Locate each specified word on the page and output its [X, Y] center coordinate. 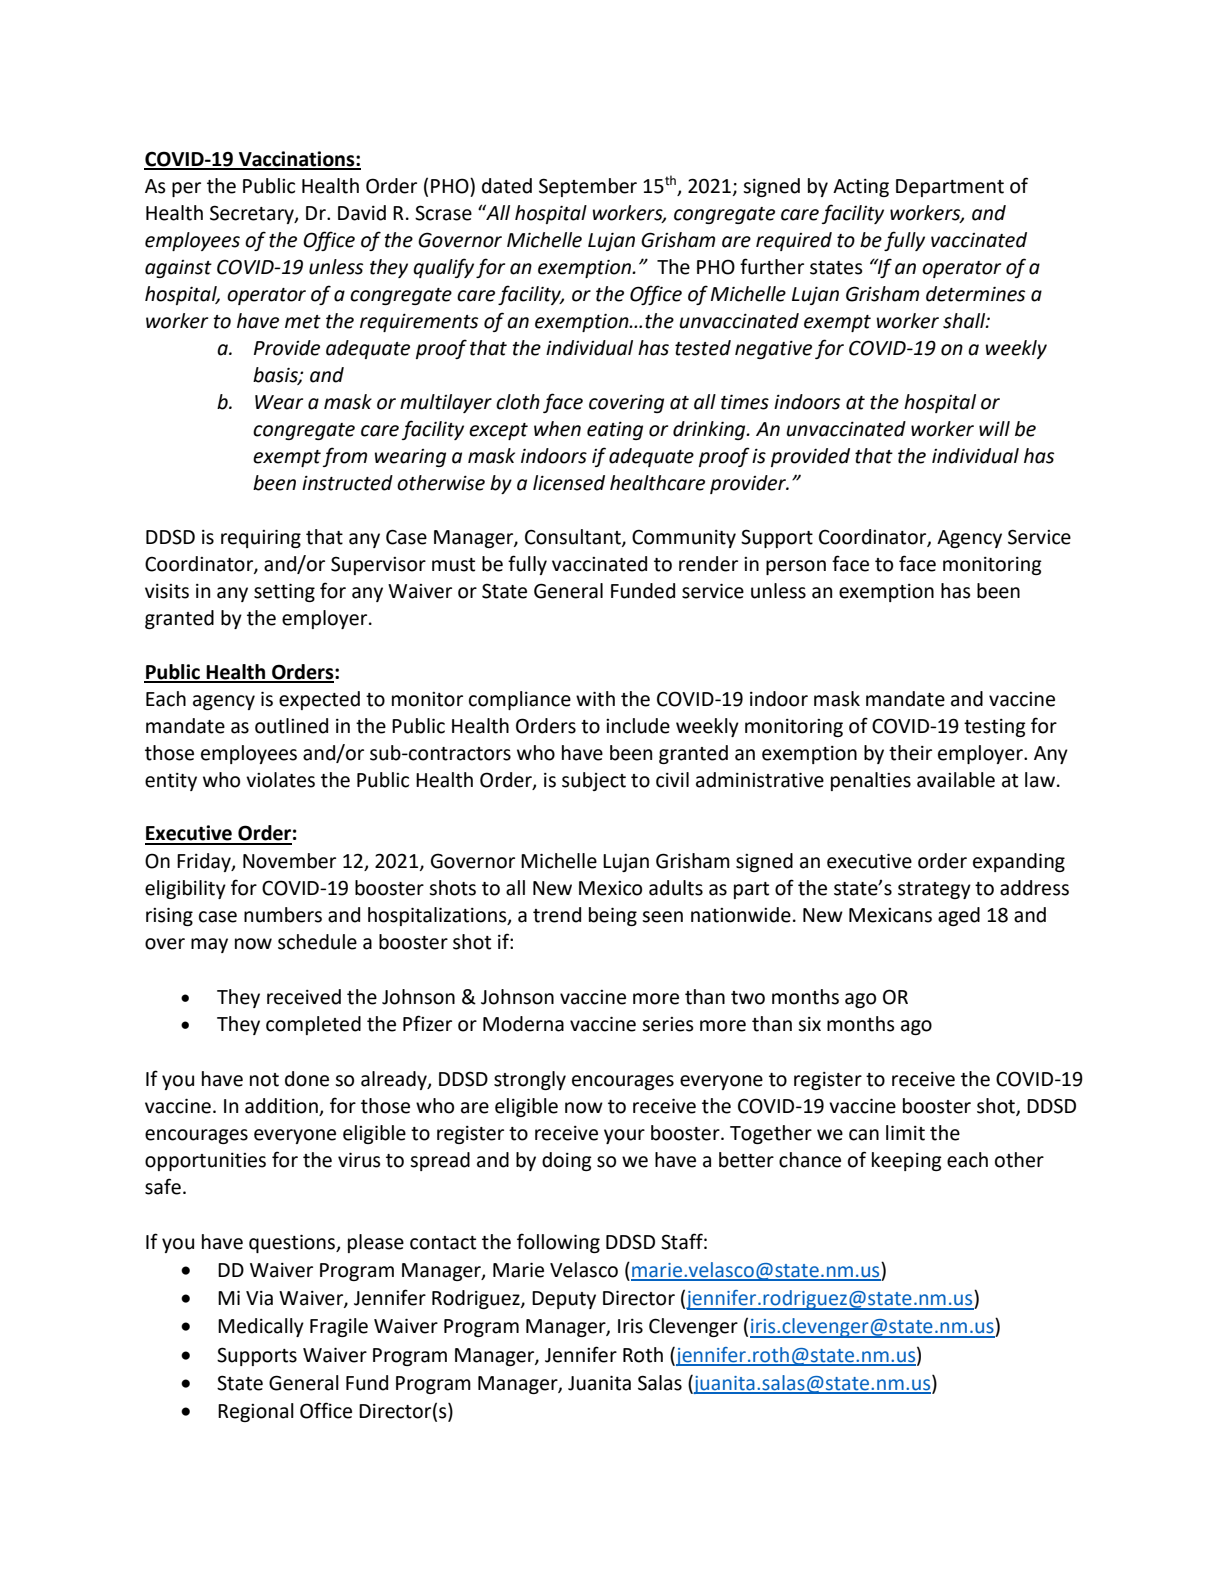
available [956, 780]
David [362, 213]
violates [280, 780]
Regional [256, 1412]
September [588, 187]
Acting [861, 188]
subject [594, 781]
